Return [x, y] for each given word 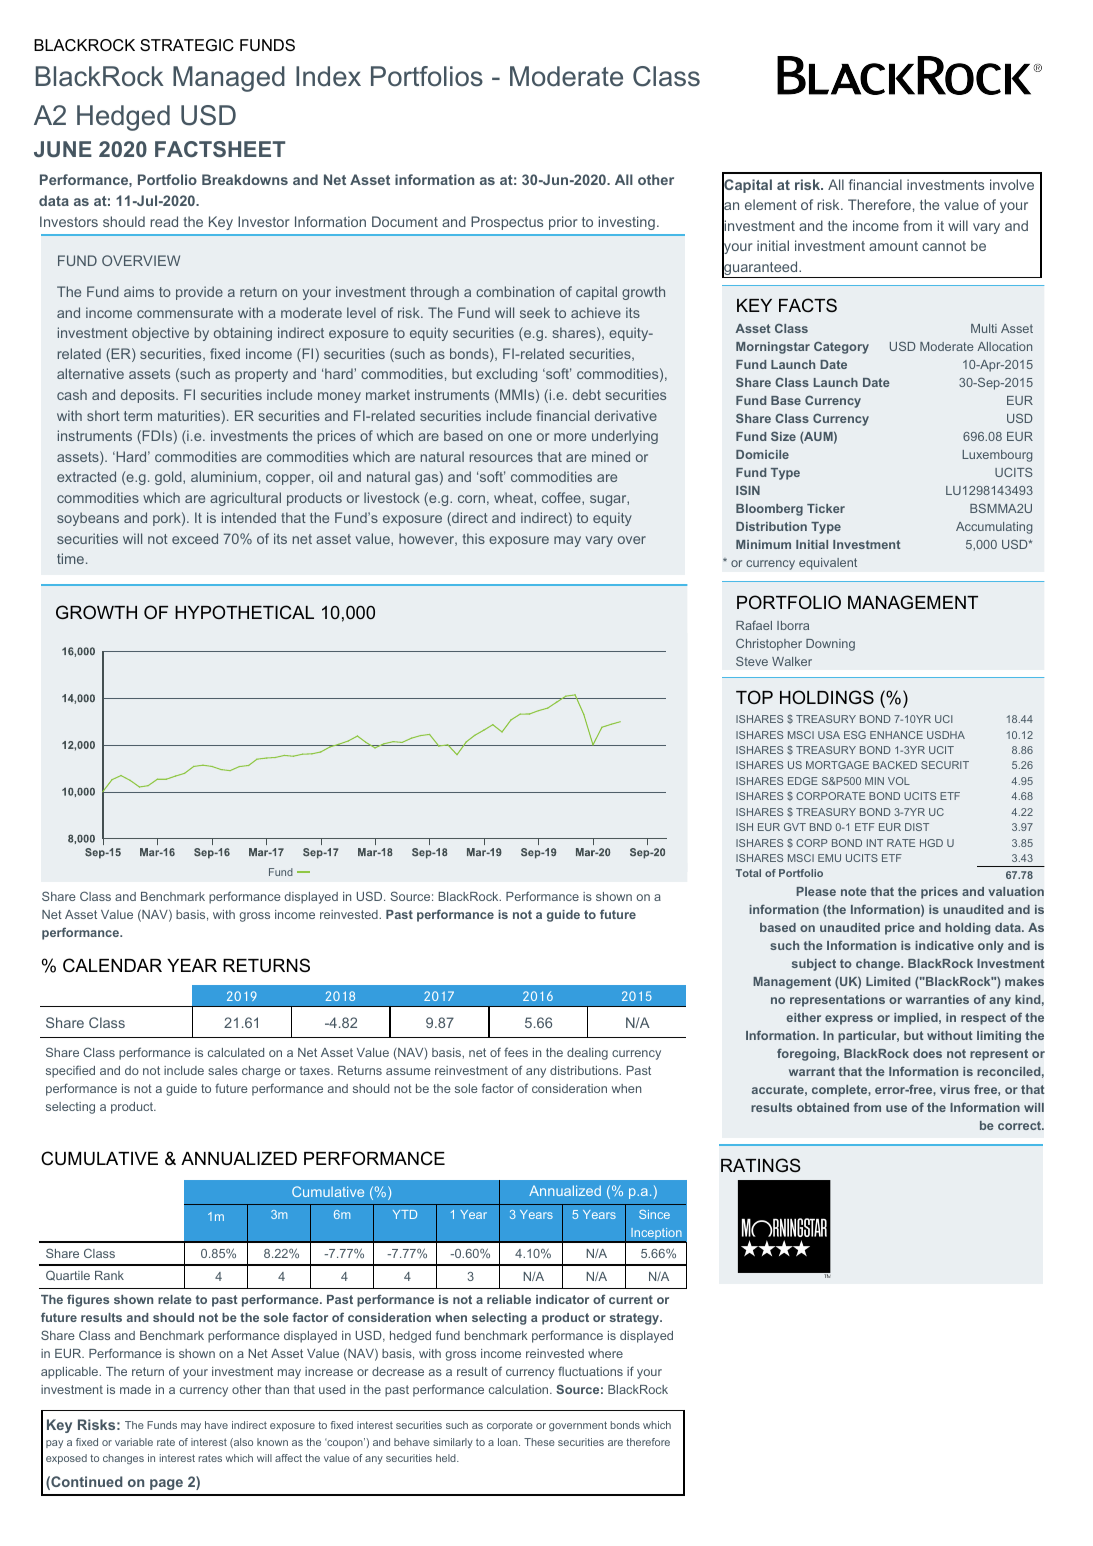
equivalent [828, 564]
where [605, 1353]
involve [1012, 184]
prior [563, 223]
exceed [195, 538]
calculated [236, 1052]
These [539, 1442]
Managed [229, 79]
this [474, 538]
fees [516, 1052]
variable [134, 1442]
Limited [888, 981]
